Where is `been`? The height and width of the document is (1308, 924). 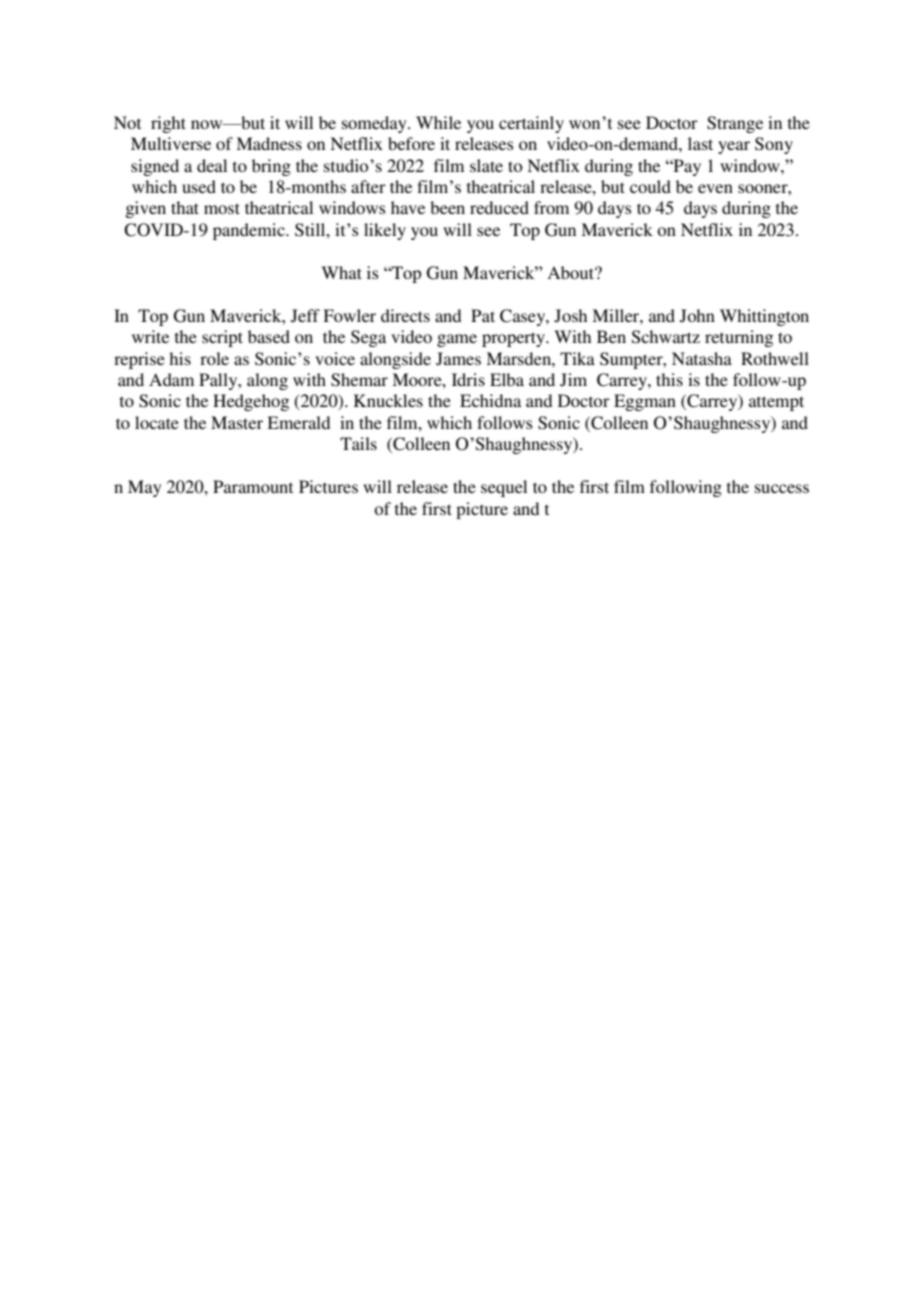 been is located at coordinates (447, 207).
